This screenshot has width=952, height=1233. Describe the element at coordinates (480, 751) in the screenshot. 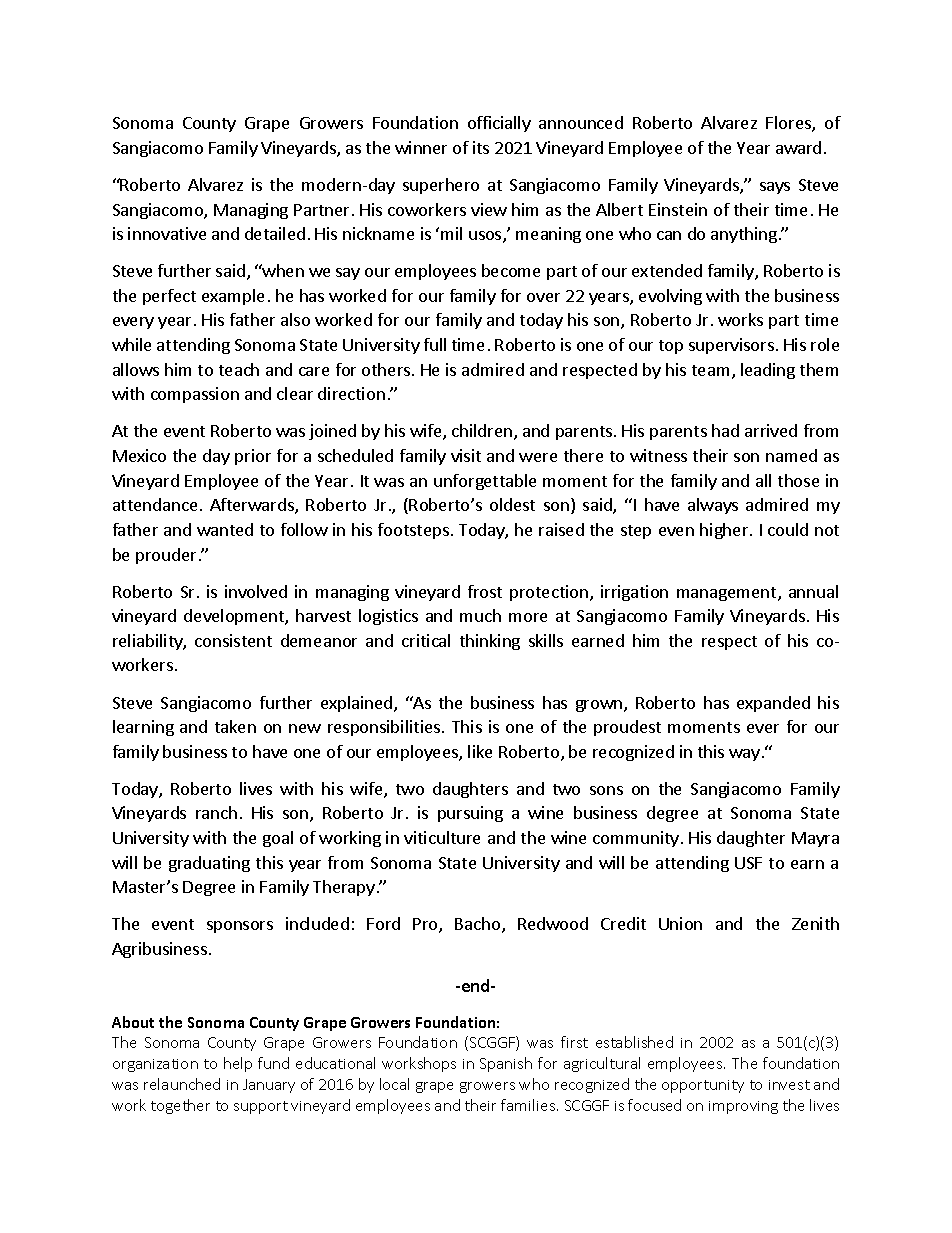

I see `like` at that location.
